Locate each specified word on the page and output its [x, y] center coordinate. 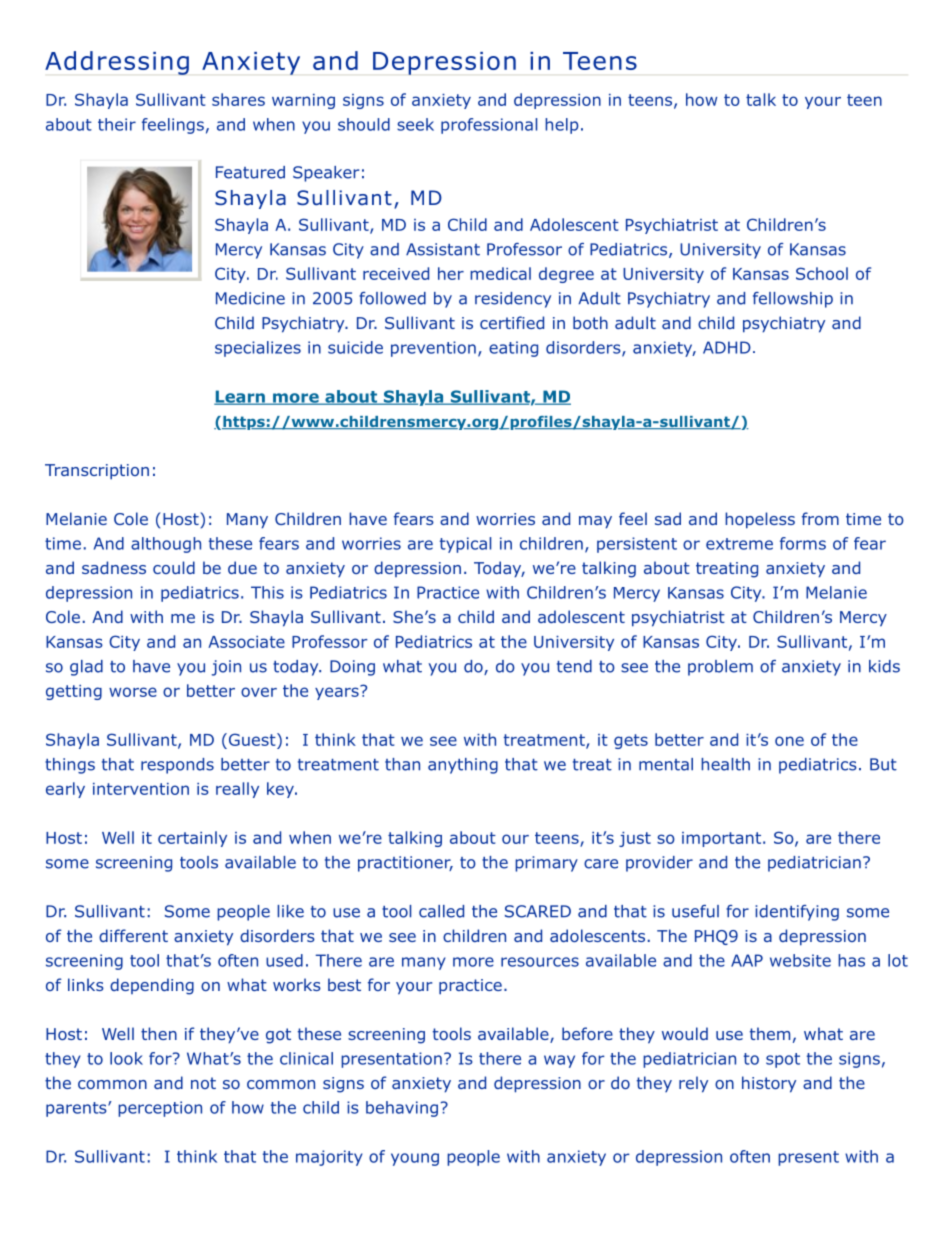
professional [489, 126]
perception [160, 1109]
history [769, 1084]
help [562, 126]
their [117, 124]
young [415, 1159]
